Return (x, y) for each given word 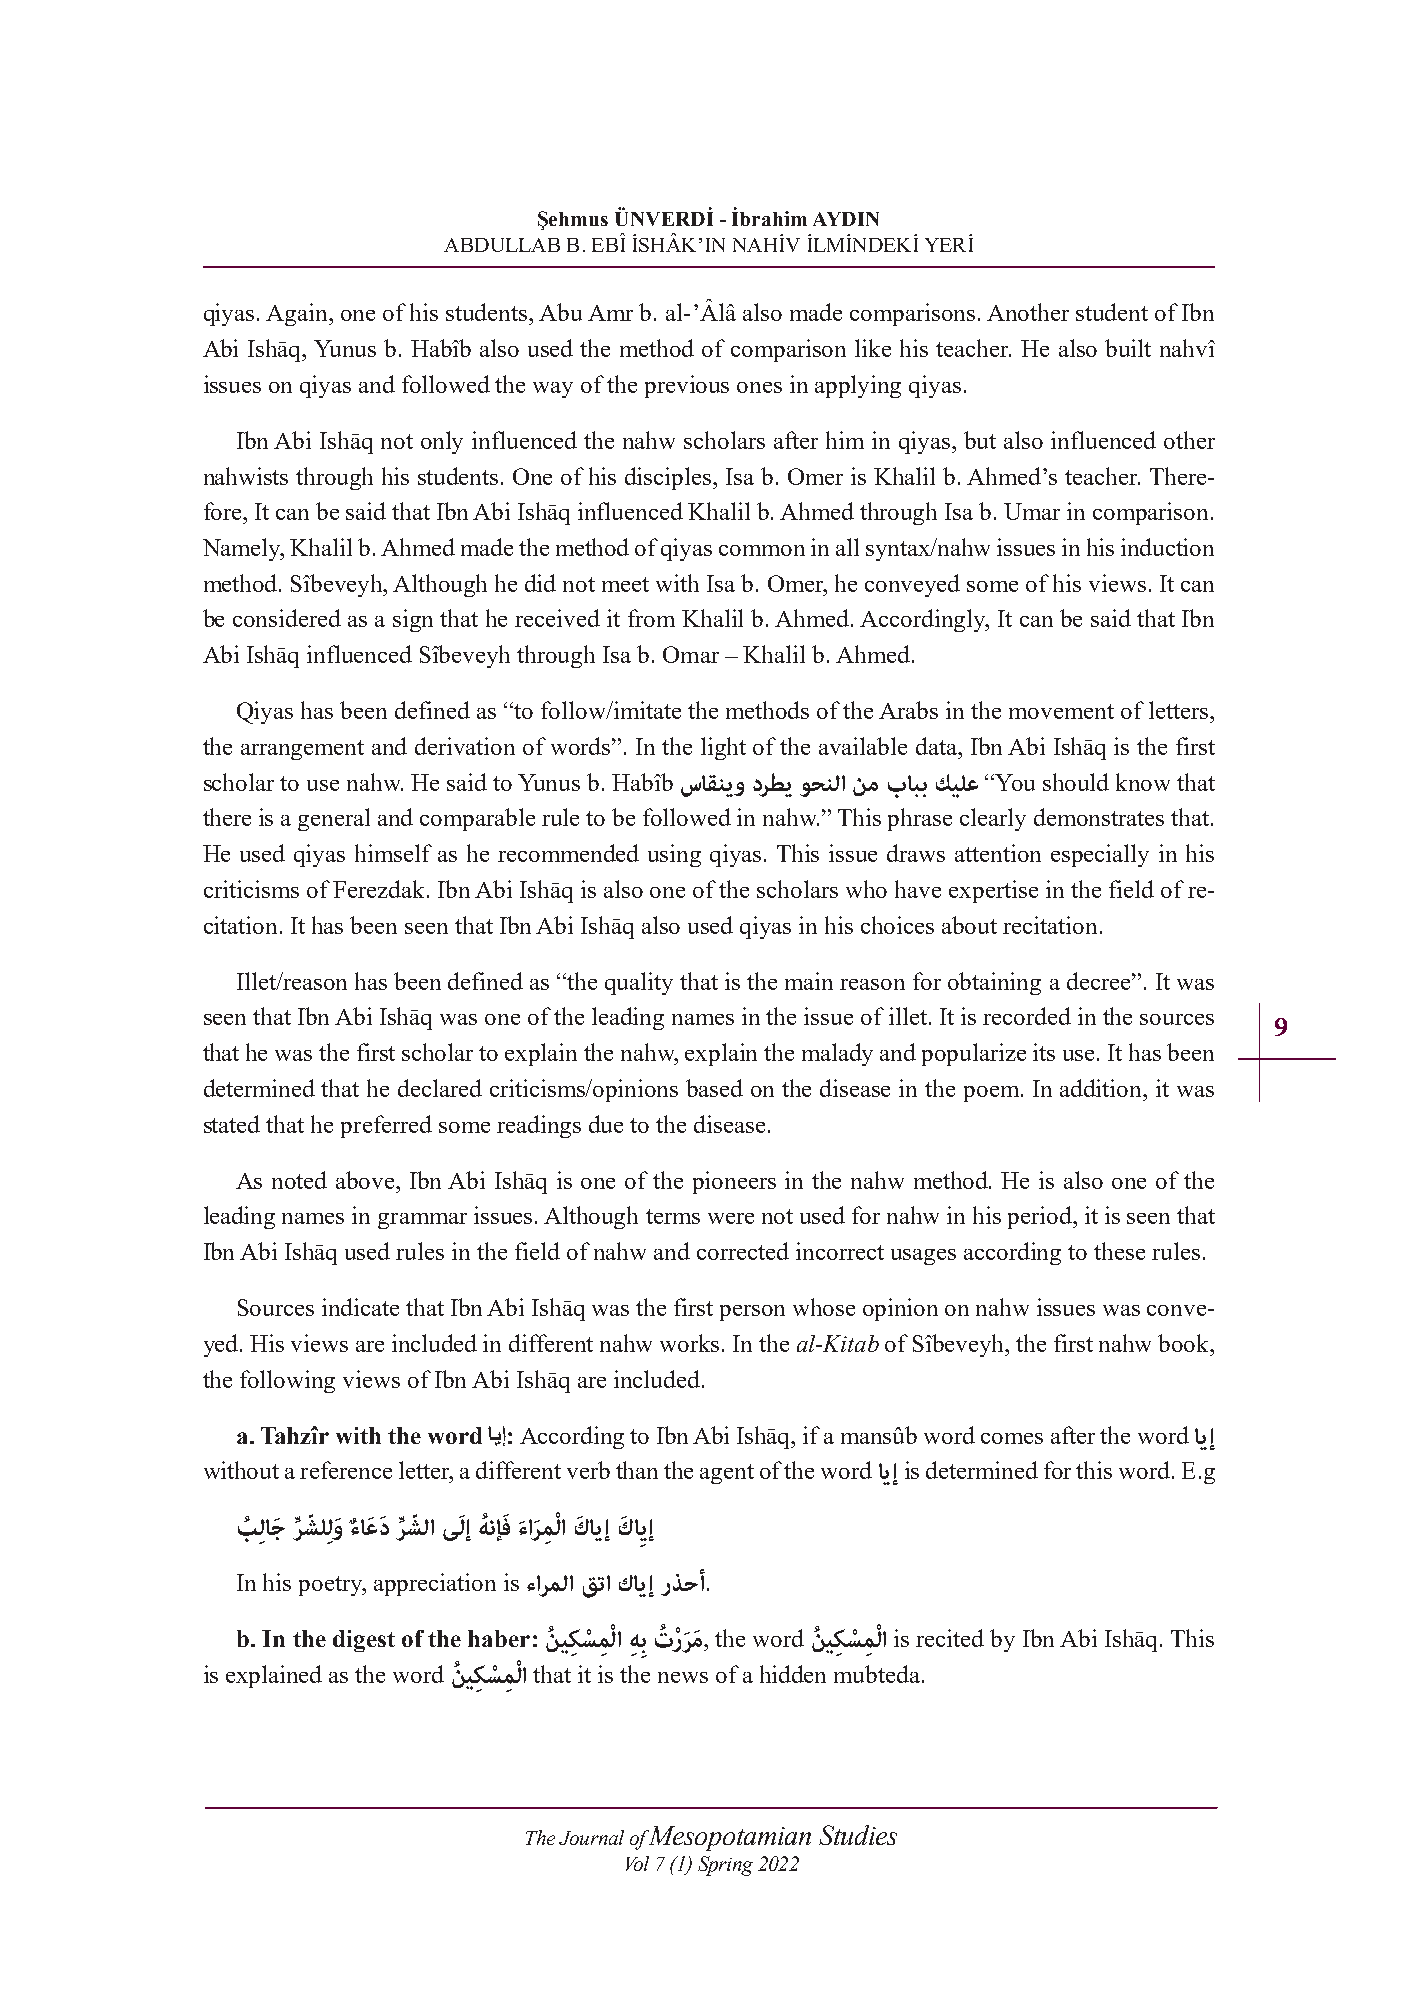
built (1128, 348)
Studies (858, 1835)
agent (727, 1474)
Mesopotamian (728, 1838)
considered (287, 618)
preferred (386, 1126)
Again (298, 314)
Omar (691, 654)
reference (346, 1470)
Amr (610, 313)
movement (1061, 711)
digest (364, 1641)
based (714, 1088)
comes (1012, 1438)
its (1044, 1052)
